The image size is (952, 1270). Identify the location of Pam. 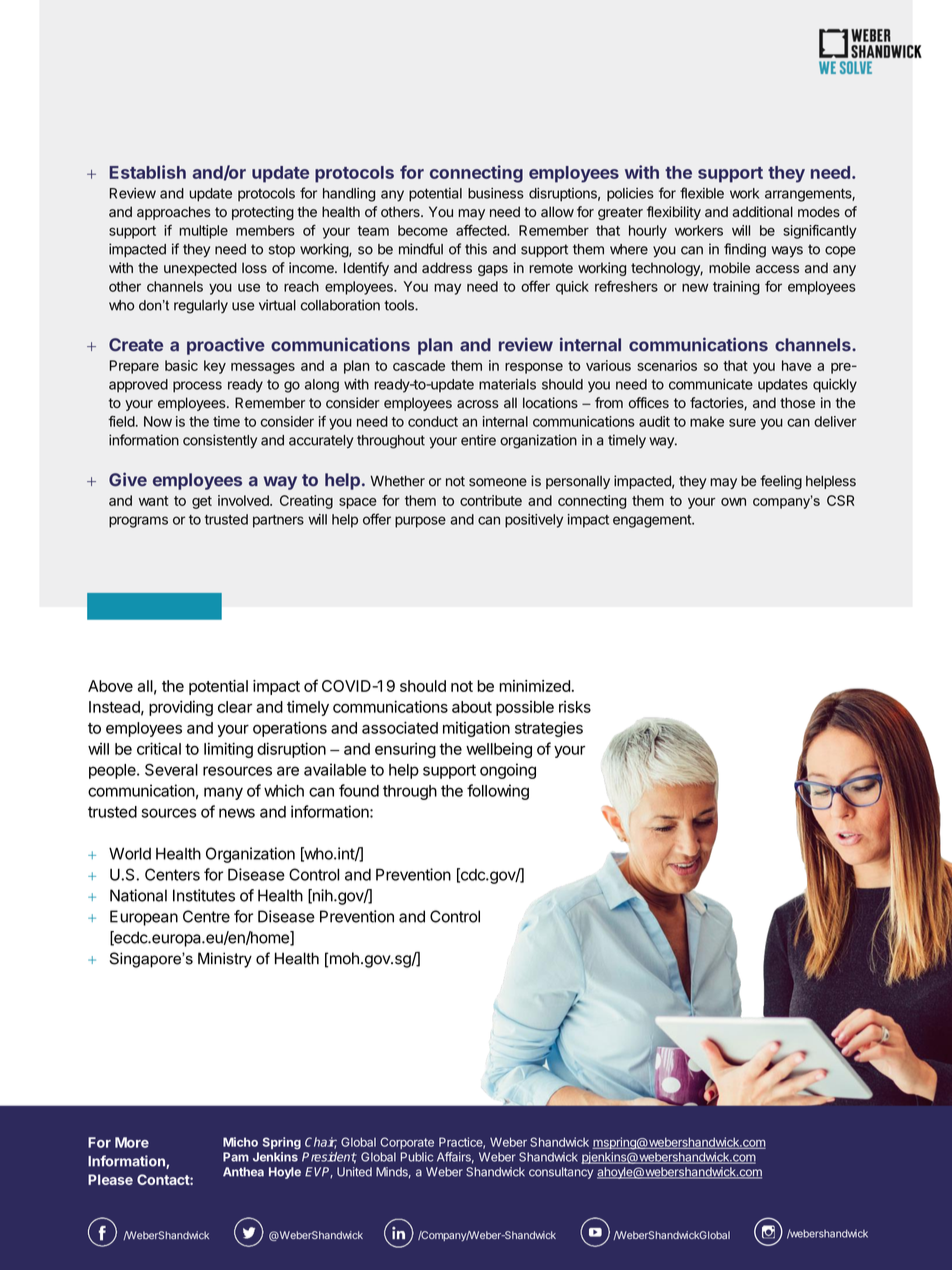
(236, 1157).
